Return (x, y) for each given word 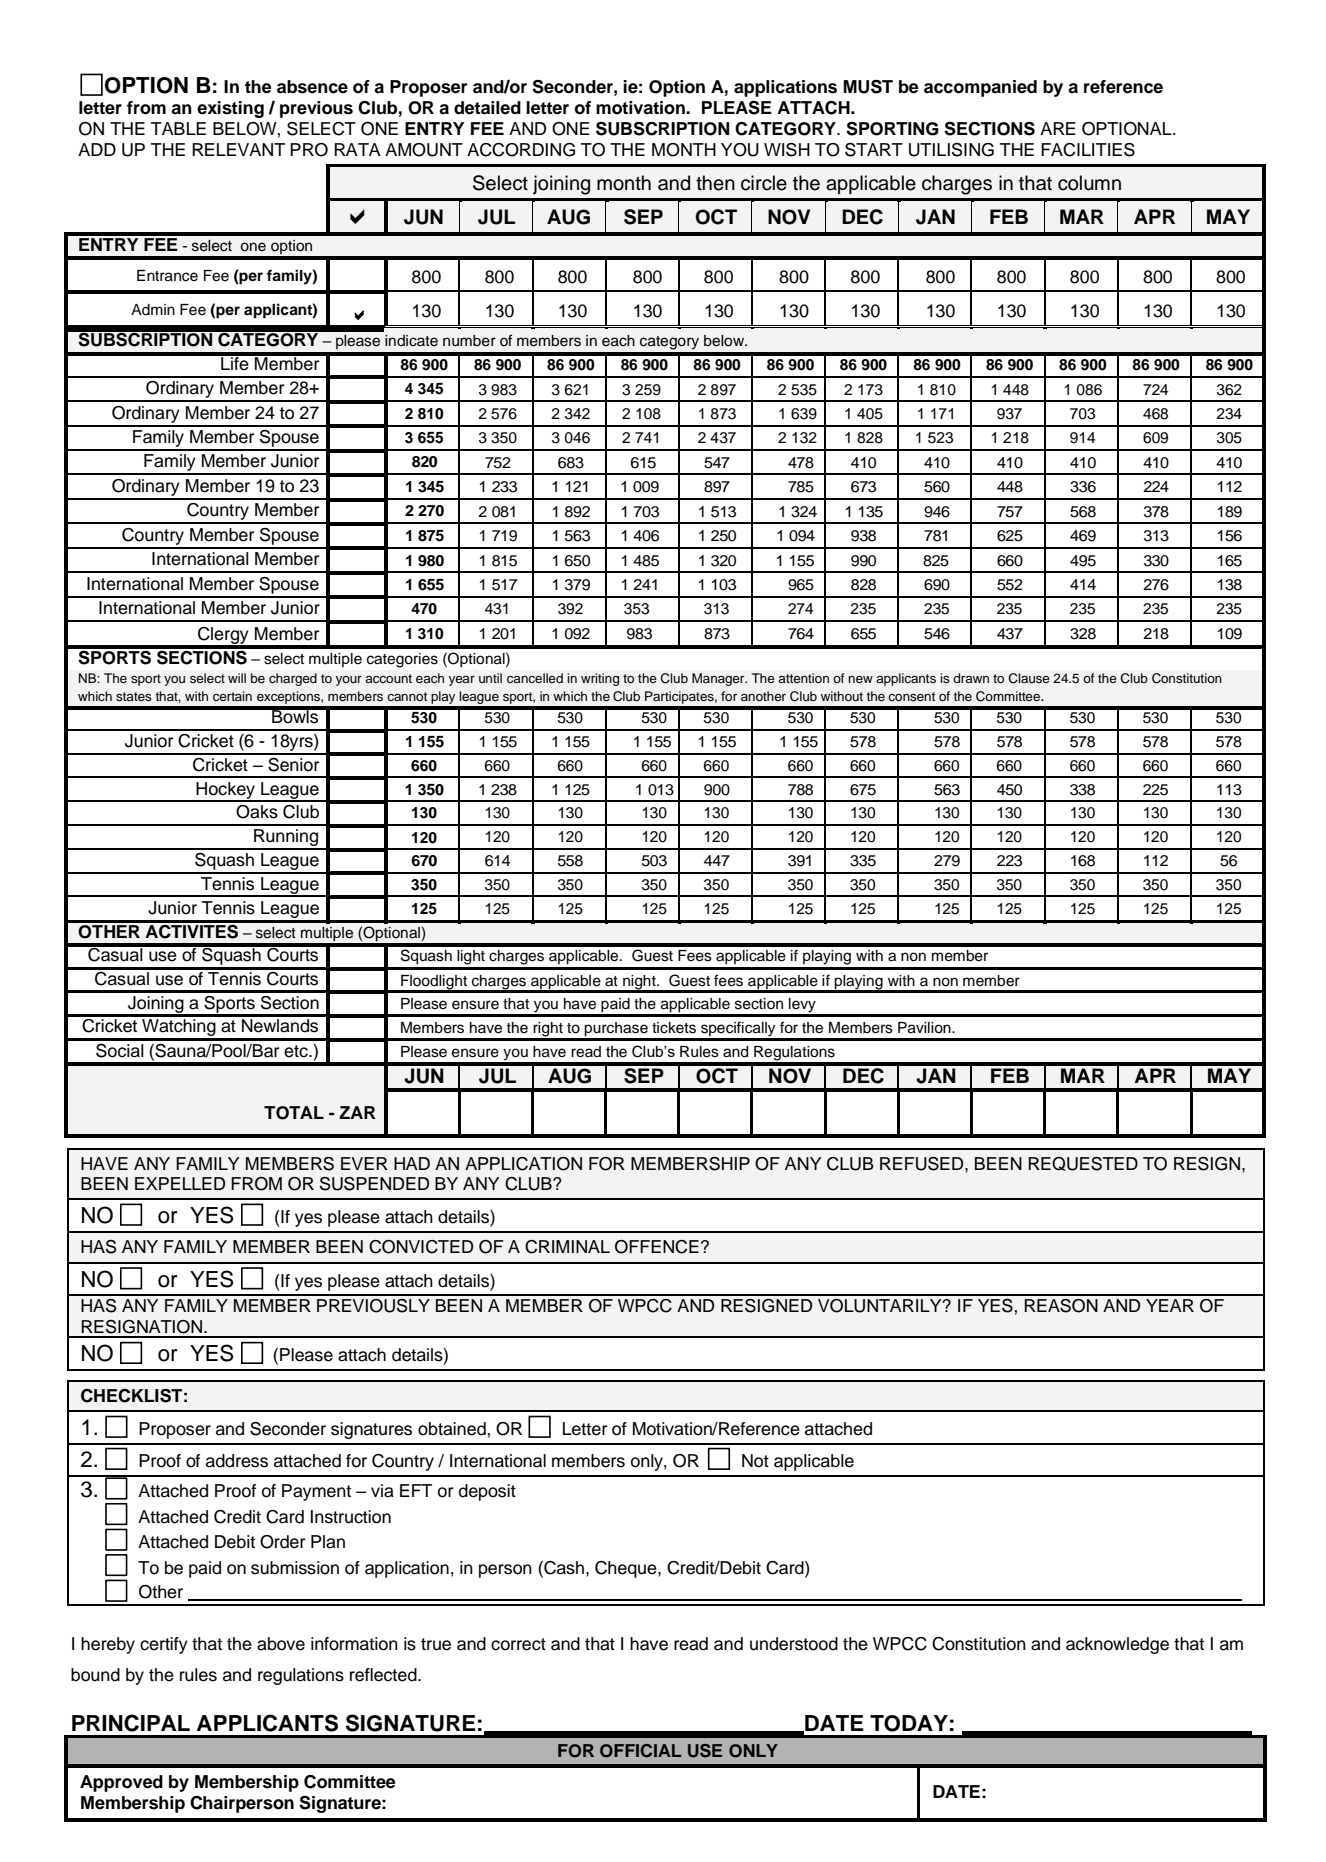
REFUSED (923, 1164)
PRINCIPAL (131, 1723)
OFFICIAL (640, 1751)
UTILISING (951, 150)
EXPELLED (180, 1183)
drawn (971, 678)
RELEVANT (238, 149)
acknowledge (1117, 1645)
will (237, 678)
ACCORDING (521, 150)
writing (600, 679)
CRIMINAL (567, 1247)
